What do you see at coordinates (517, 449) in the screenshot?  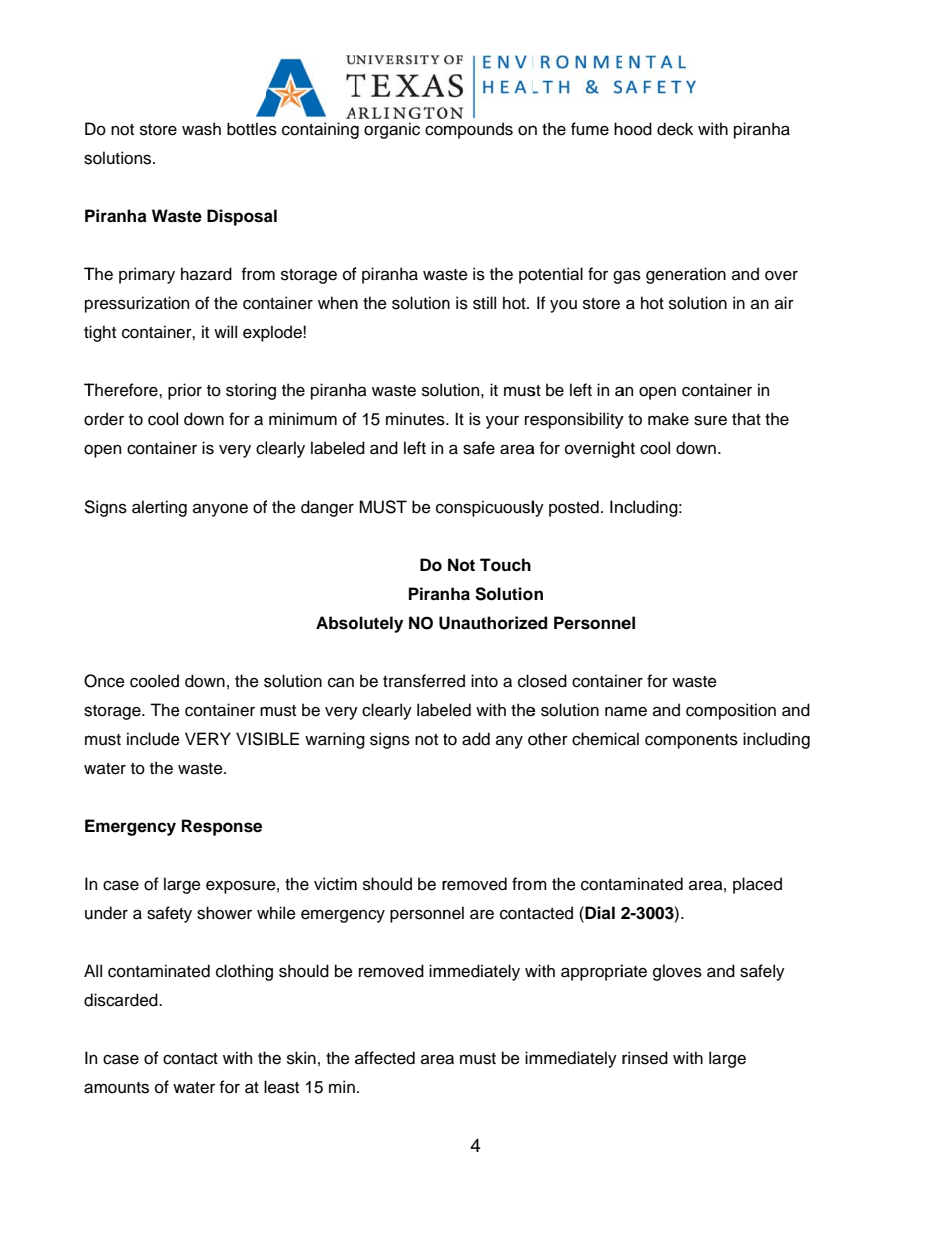 I see `area` at bounding box center [517, 449].
